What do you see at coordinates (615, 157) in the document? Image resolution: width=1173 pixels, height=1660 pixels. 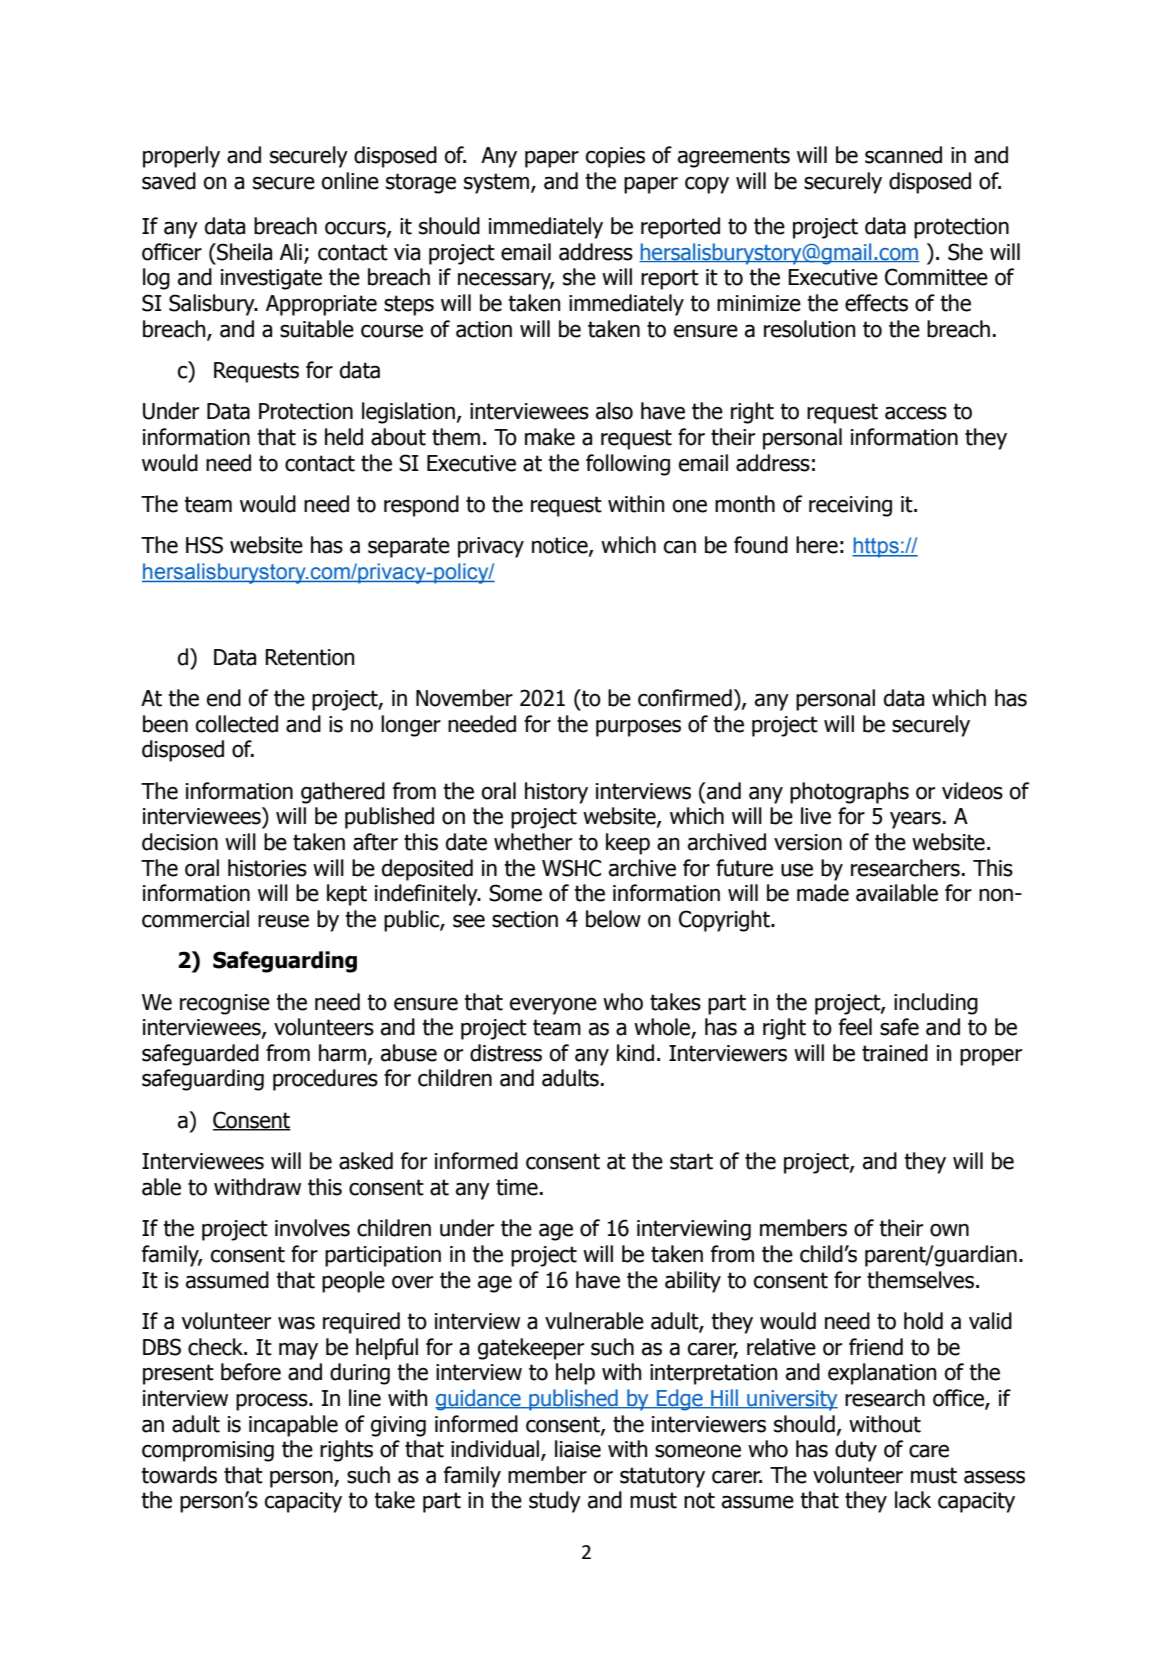 I see `copies` at bounding box center [615, 157].
